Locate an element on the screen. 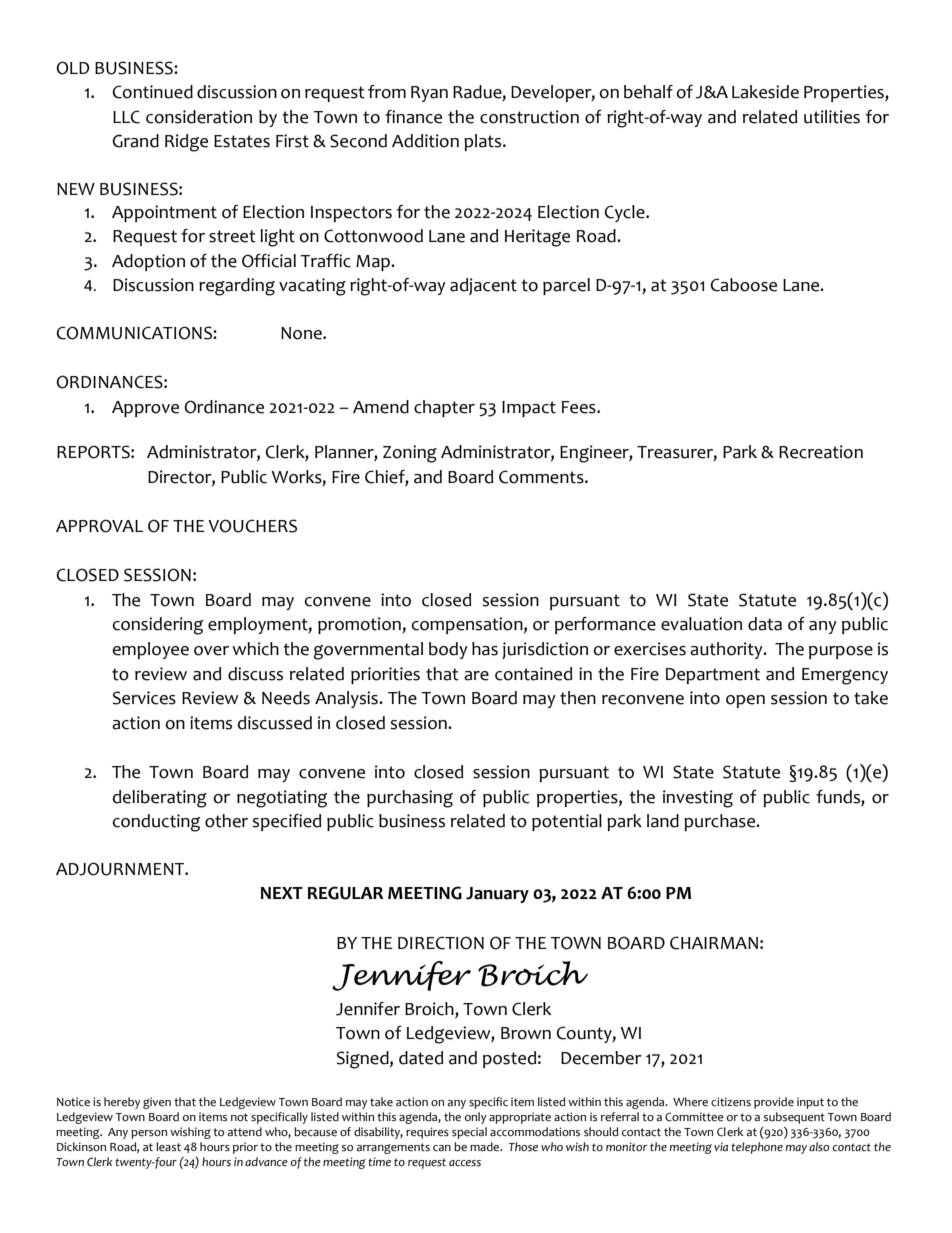 The width and height of the screenshot is (952, 1233). purchasing is located at coordinates (410, 799).
